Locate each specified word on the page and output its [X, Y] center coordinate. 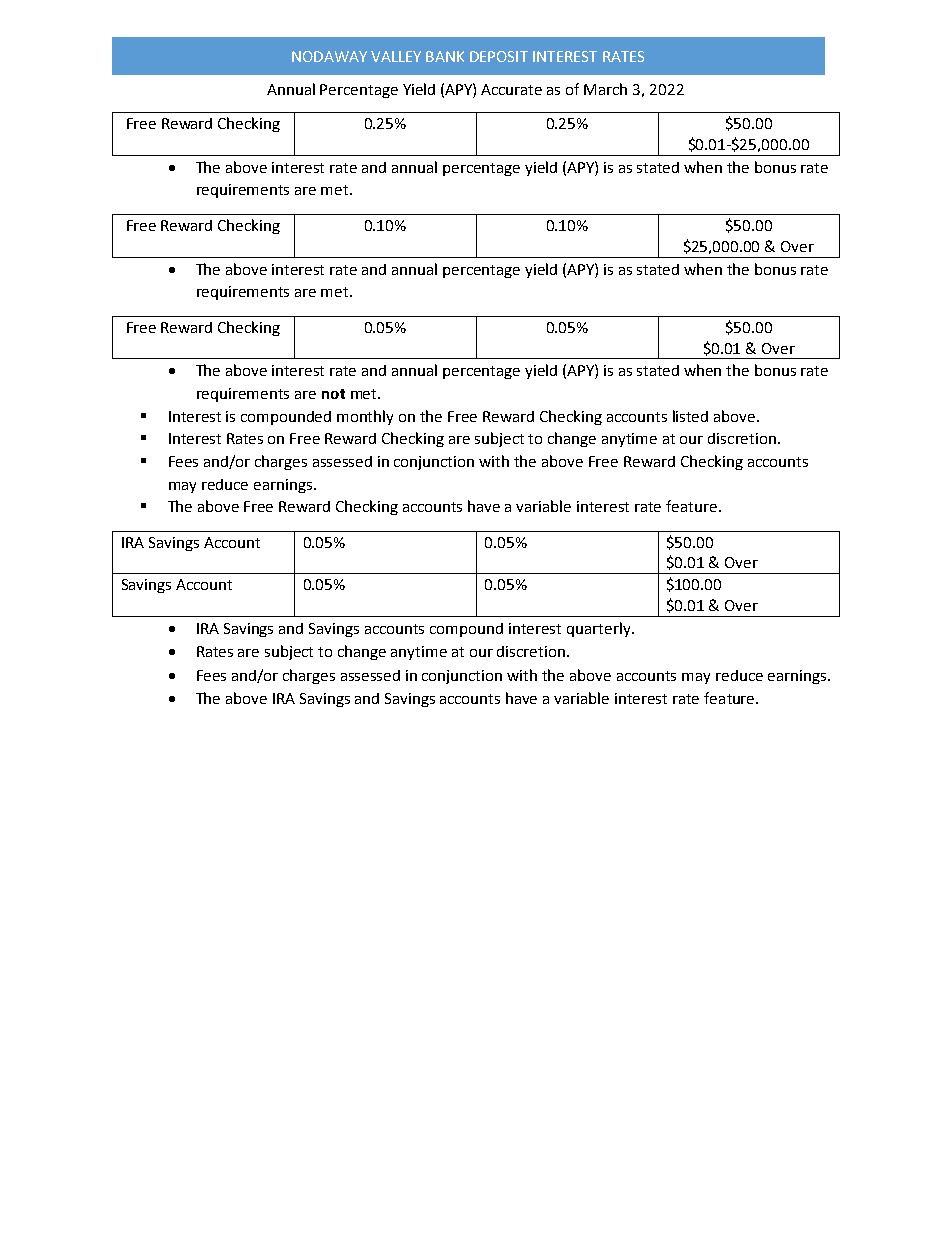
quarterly [600, 629]
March [605, 89]
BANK [445, 56]
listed [690, 416]
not [333, 394]
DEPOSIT [499, 56]
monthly [365, 417]
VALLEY [396, 56]
